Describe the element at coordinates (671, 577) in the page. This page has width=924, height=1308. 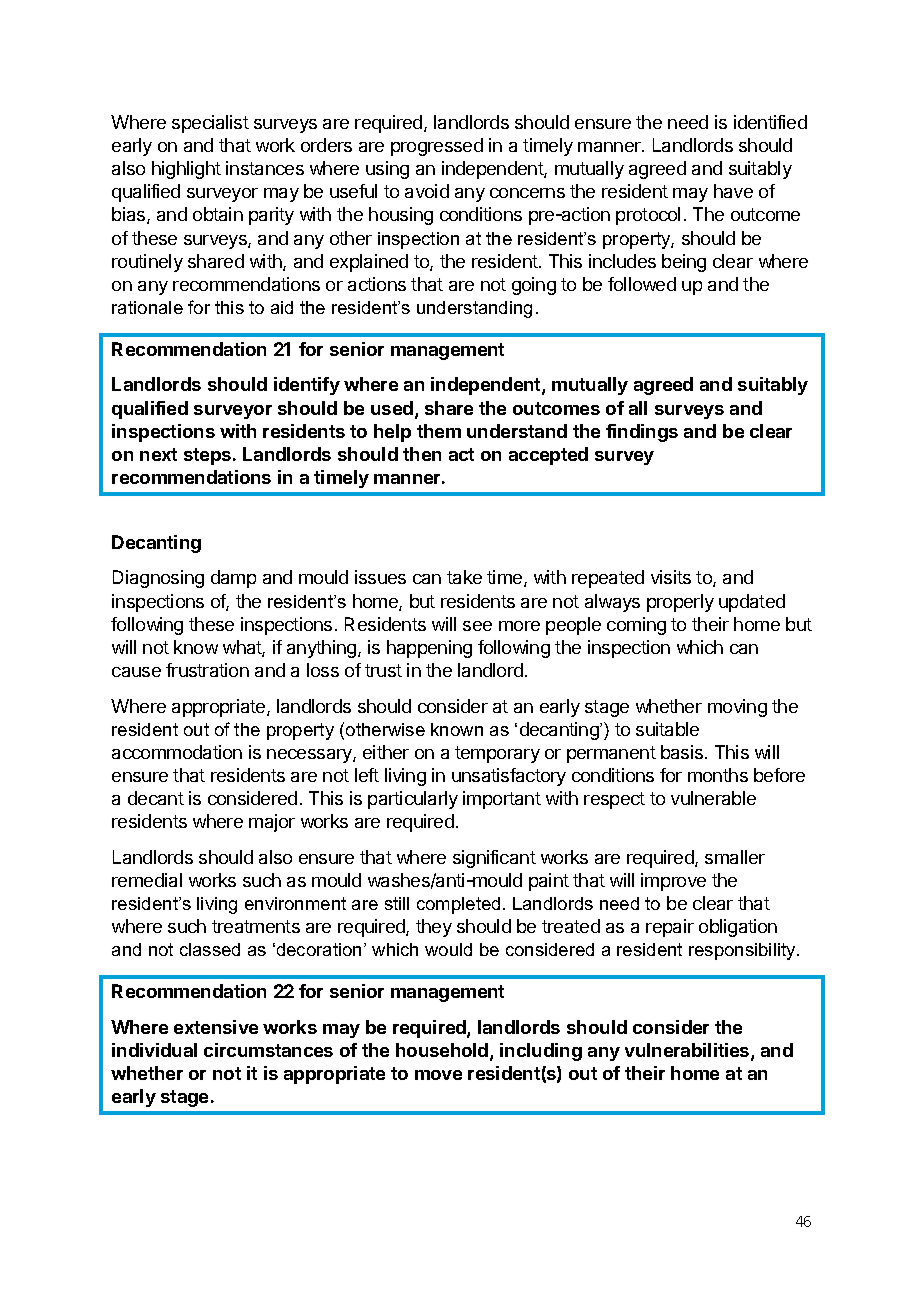
I see `visits` at that location.
